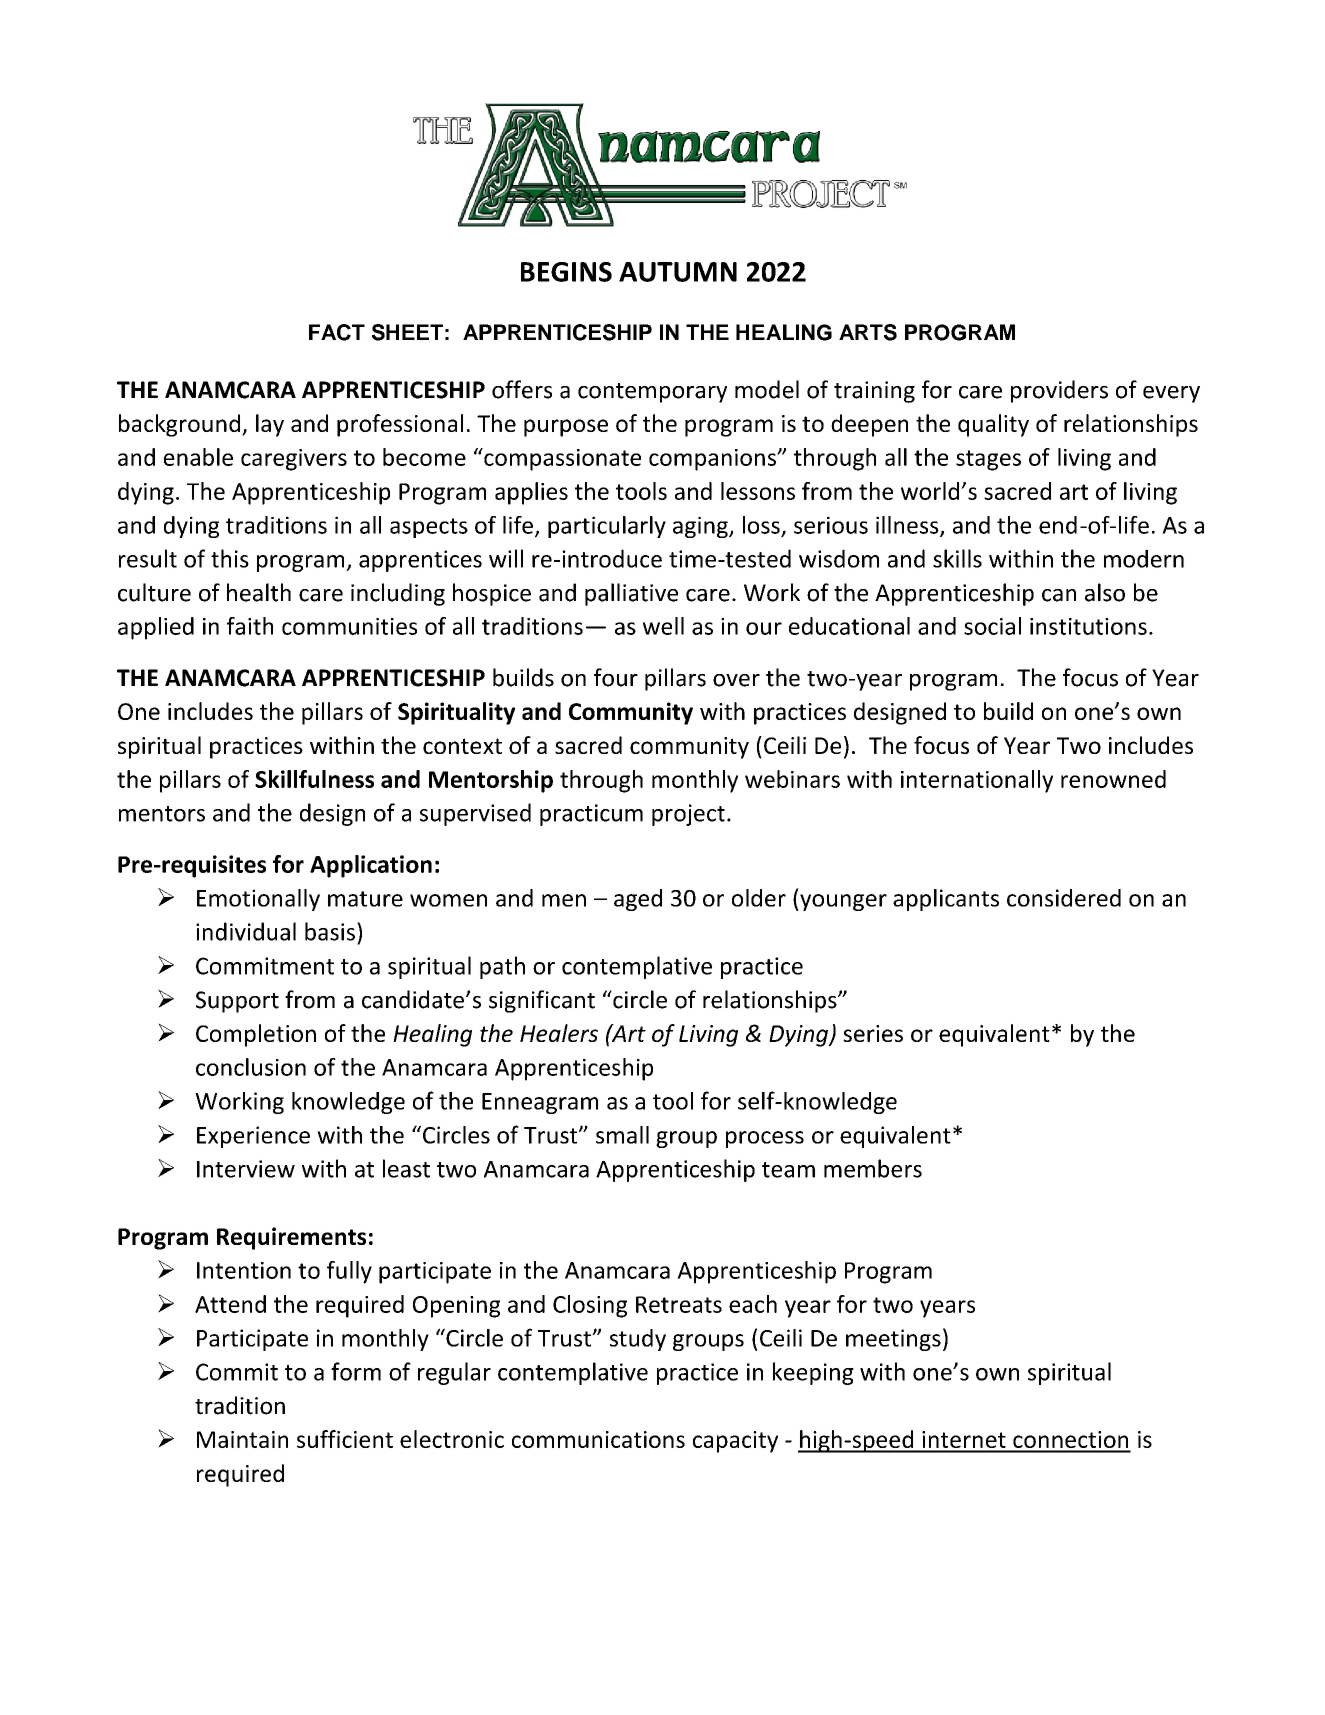  I want to click on members, so click(873, 1168).
